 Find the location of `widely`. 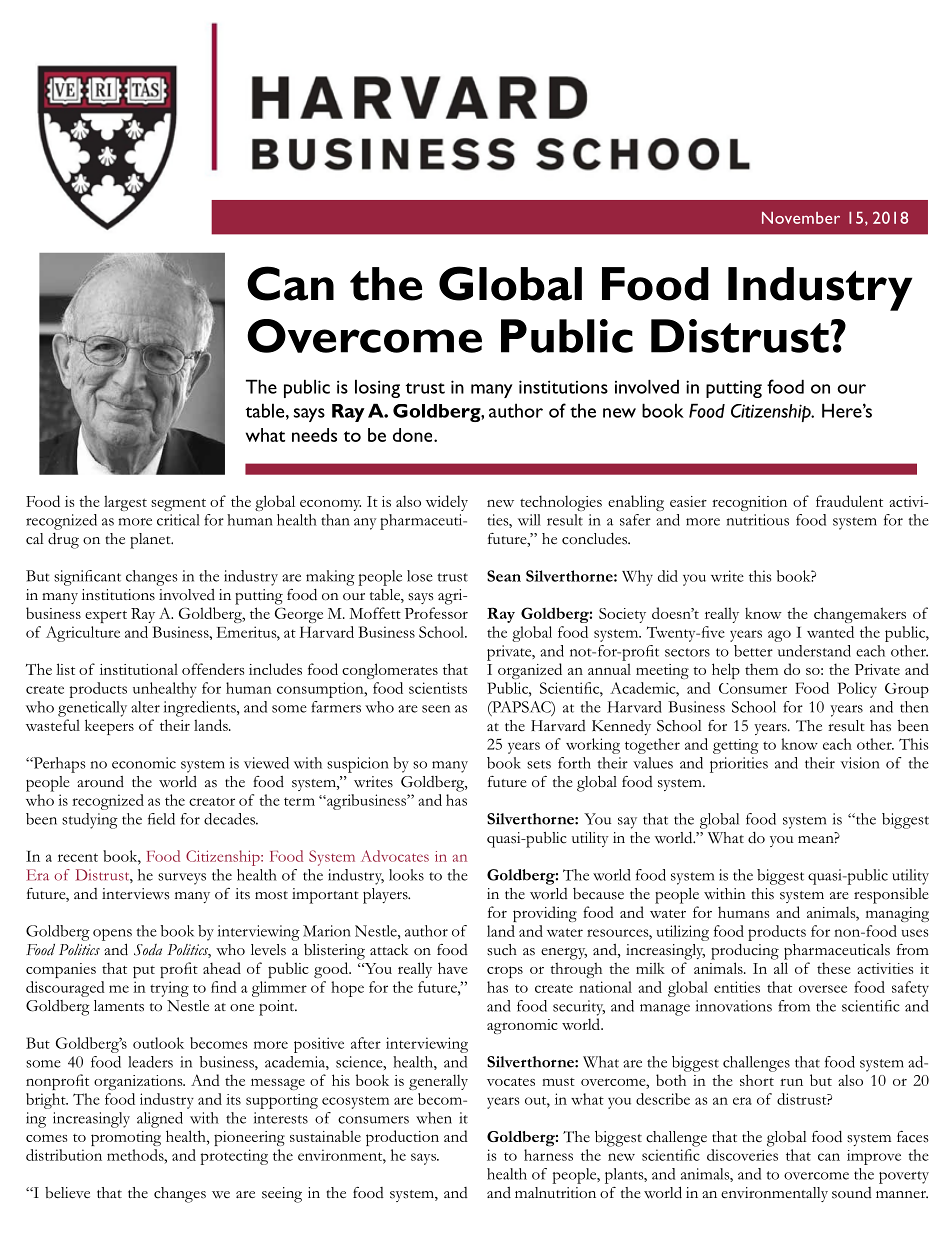

widely is located at coordinates (447, 503).
